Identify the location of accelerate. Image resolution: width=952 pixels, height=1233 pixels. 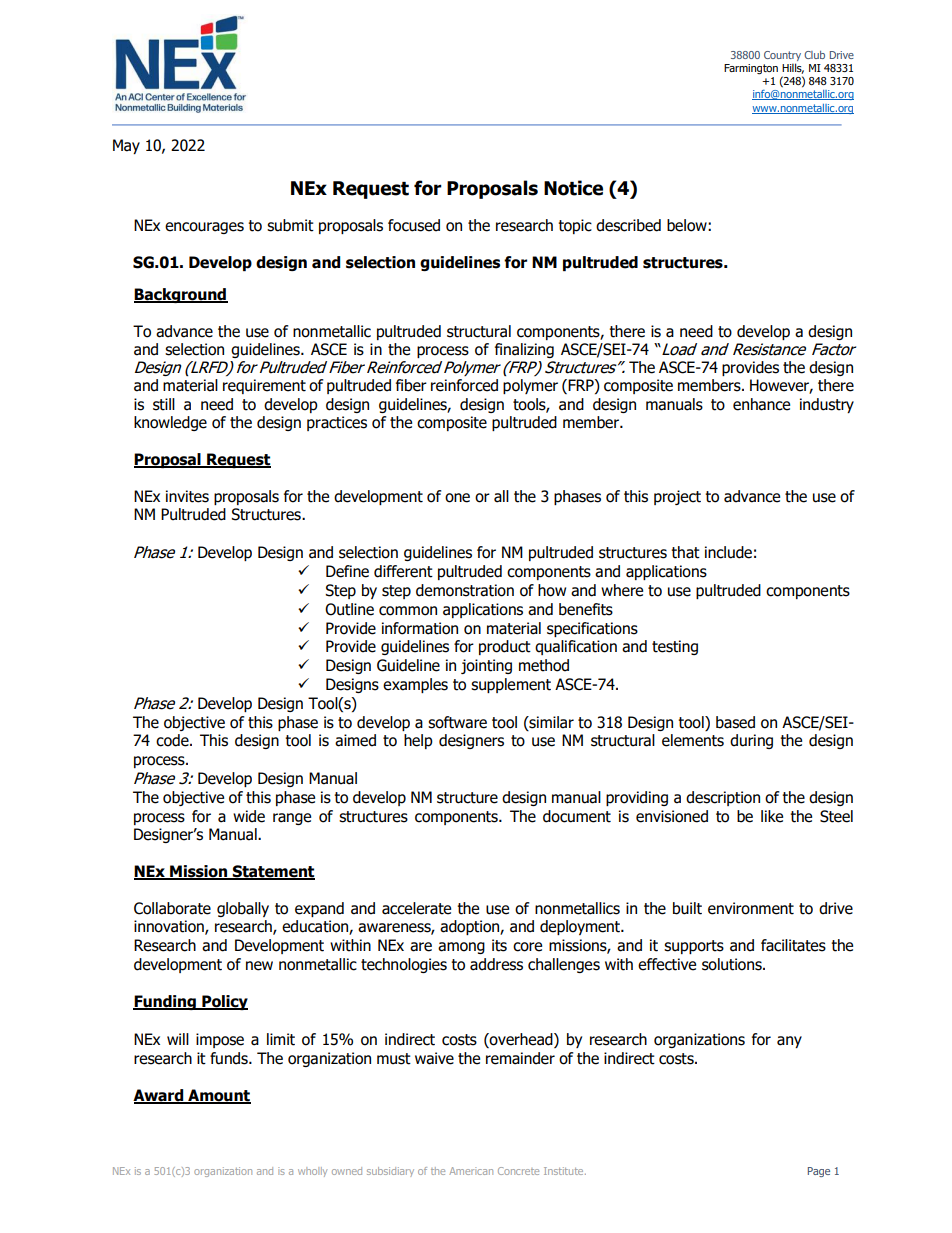
(416, 908).
